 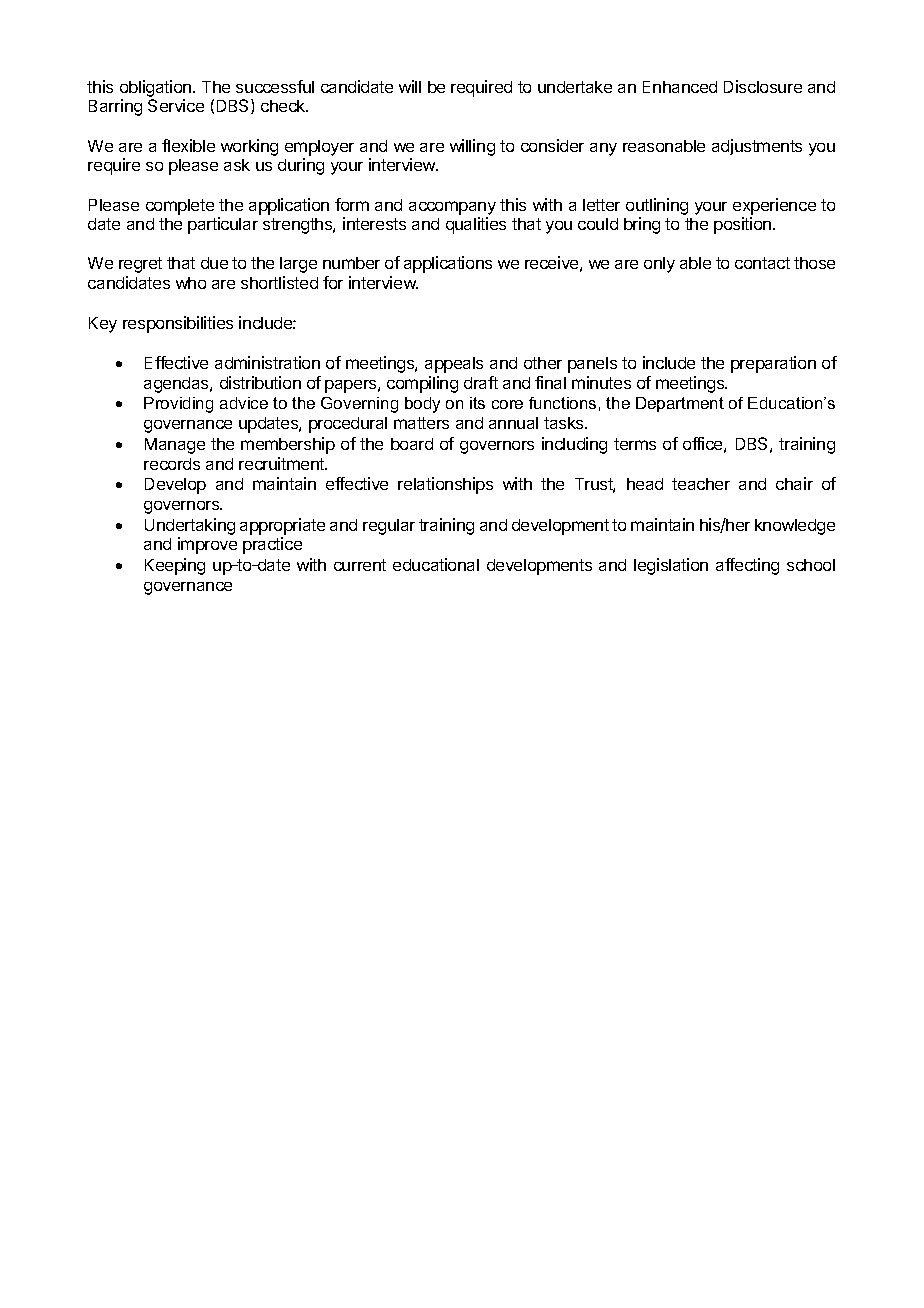 I want to click on preparation, so click(x=773, y=364).
